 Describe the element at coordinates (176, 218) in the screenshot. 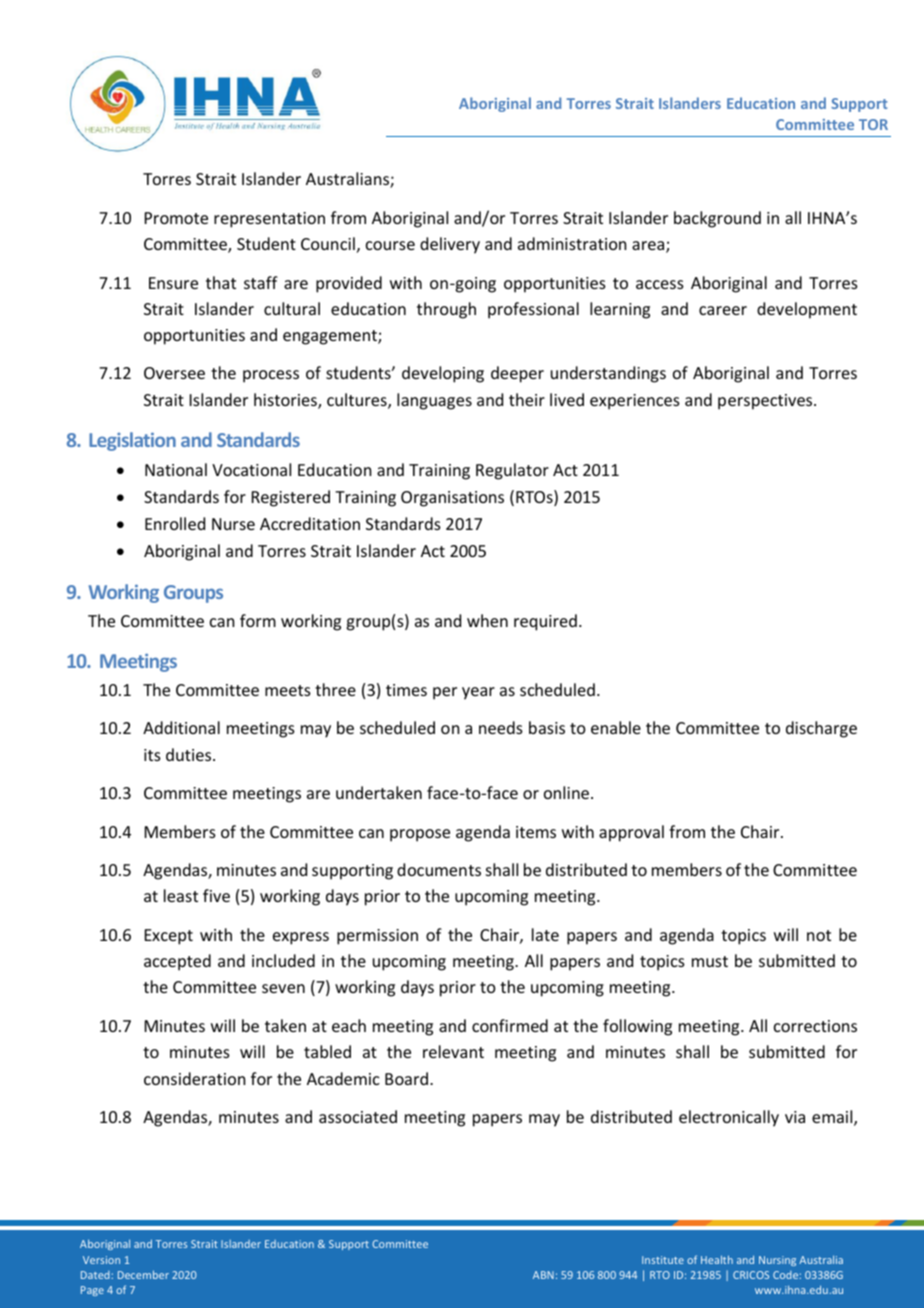

I see `Promote` at that location.
